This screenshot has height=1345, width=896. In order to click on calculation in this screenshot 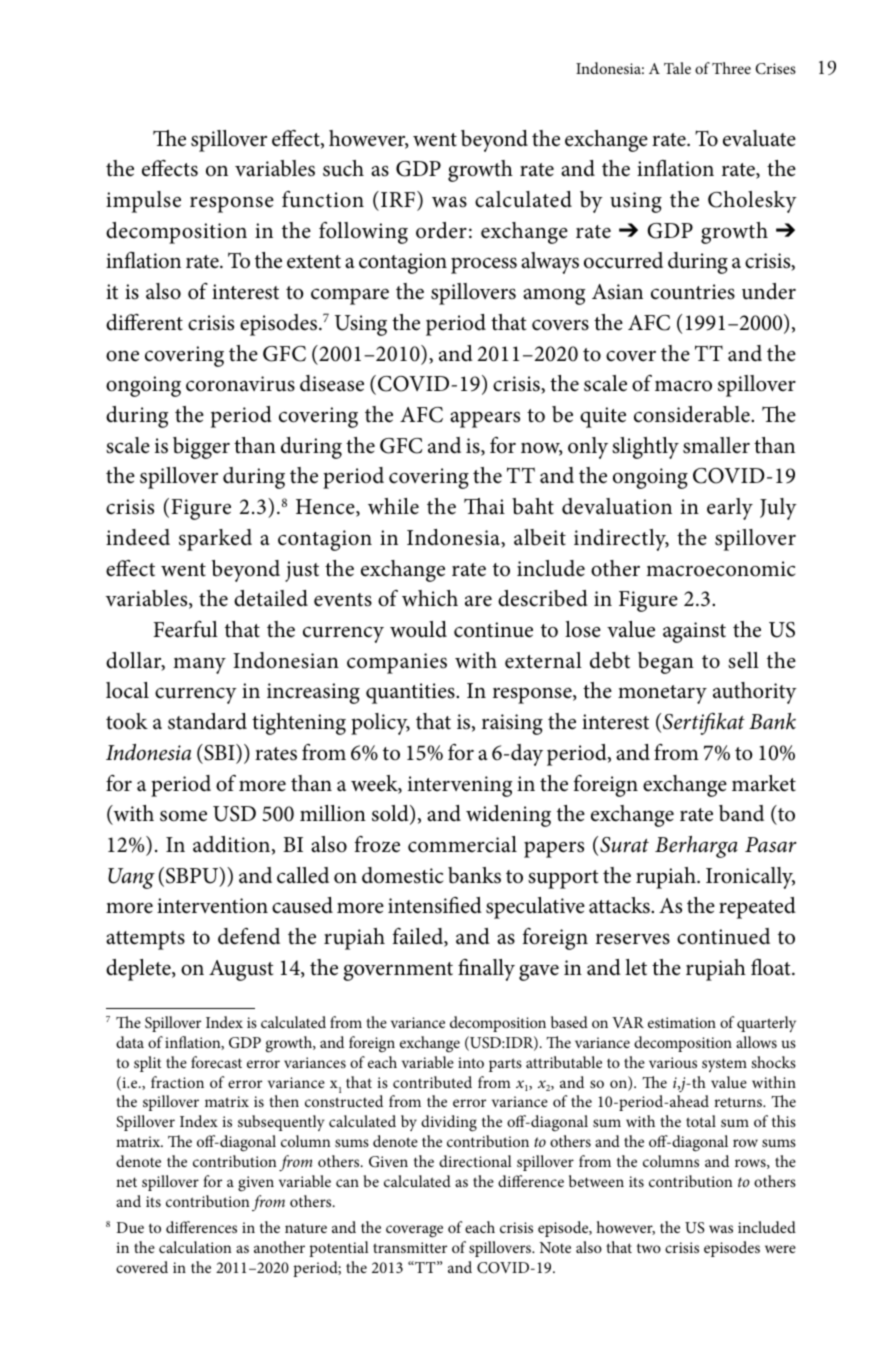, I will do `click(195, 1247)`.
